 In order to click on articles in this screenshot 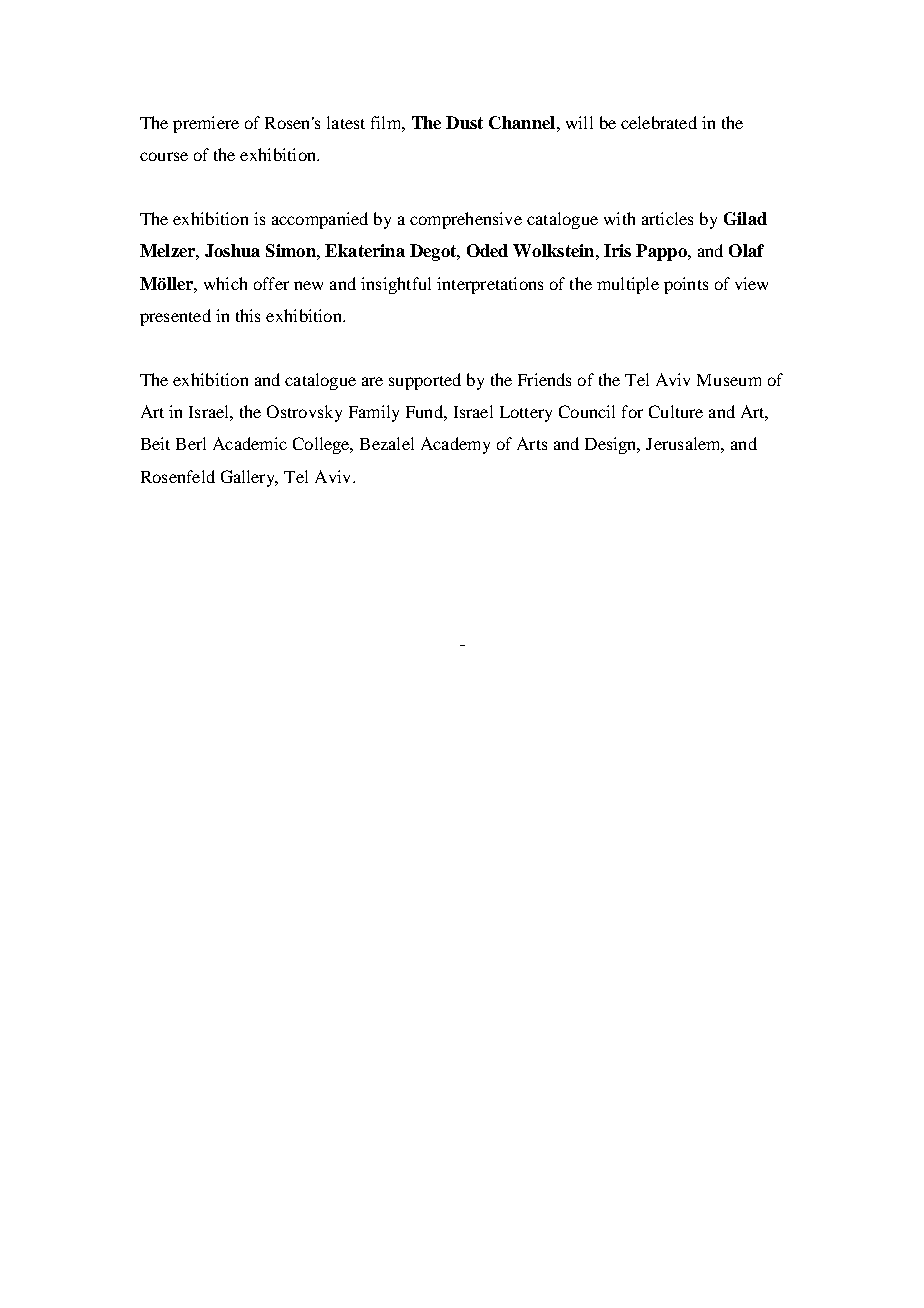, I will do `click(667, 218)`.
